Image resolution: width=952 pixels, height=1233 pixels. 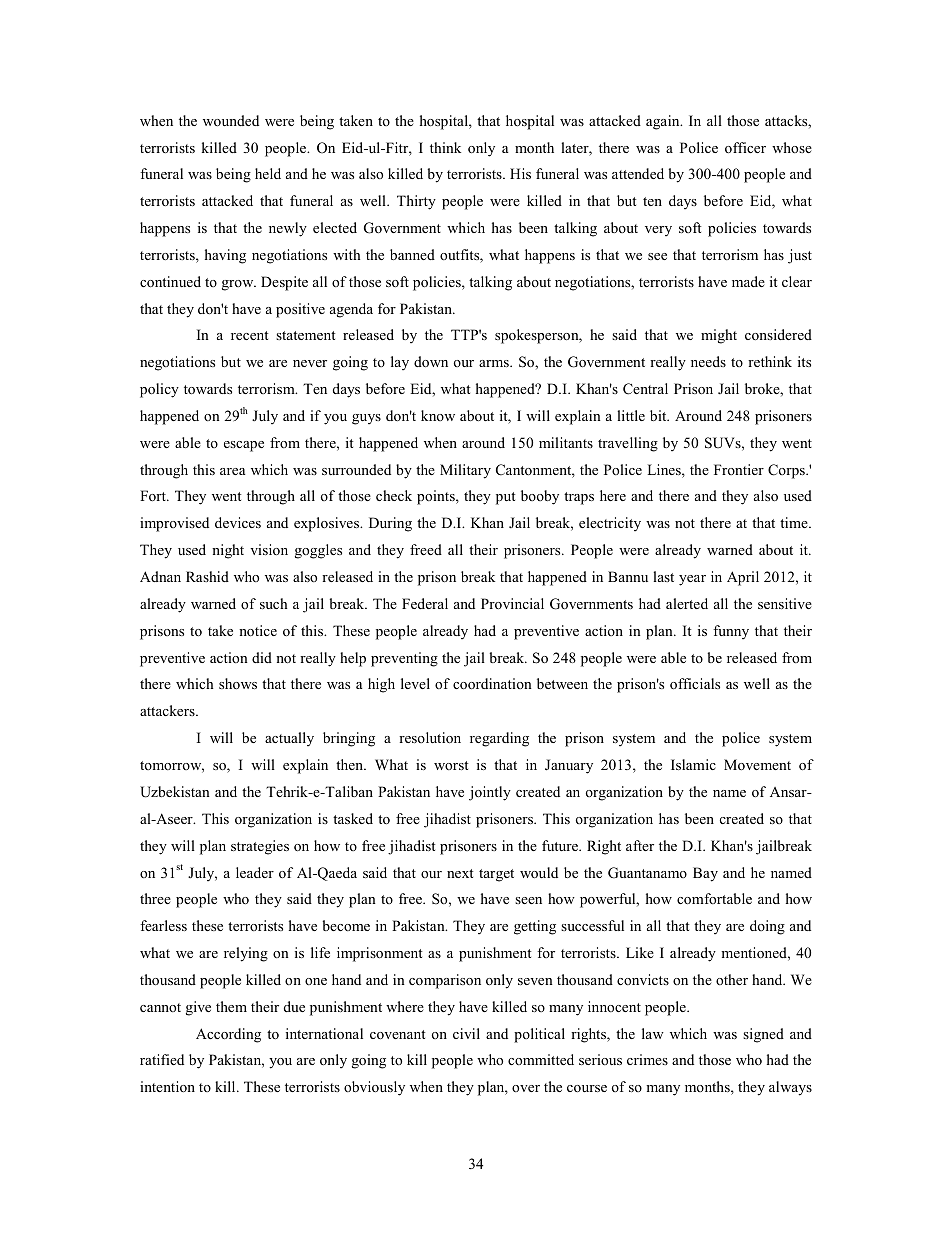 I want to click on alerted, so click(x=687, y=603).
